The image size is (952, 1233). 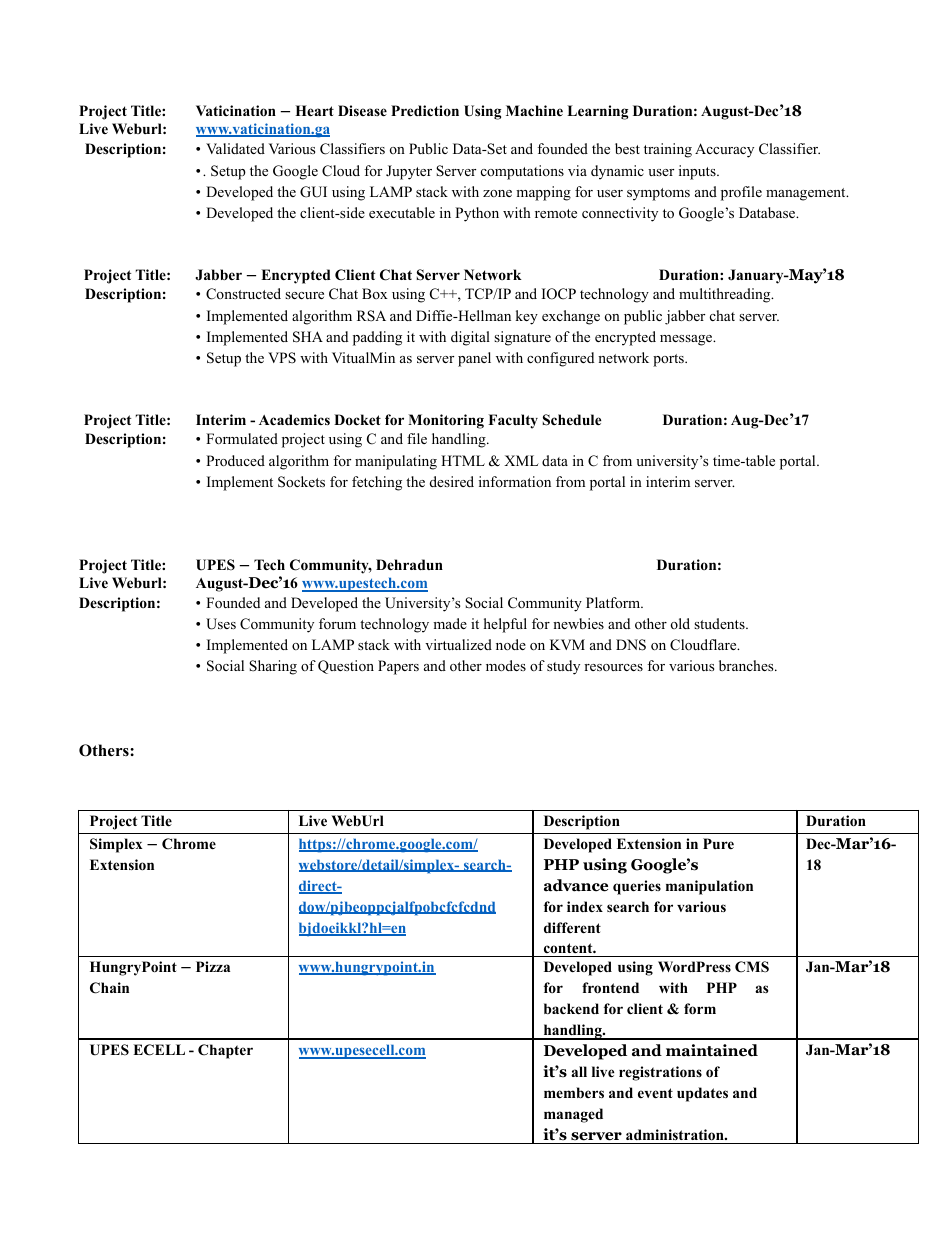 What do you see at coordinates (574, 1092) in the screenshot?
I see `members` at bounding box center [574, 1092].
